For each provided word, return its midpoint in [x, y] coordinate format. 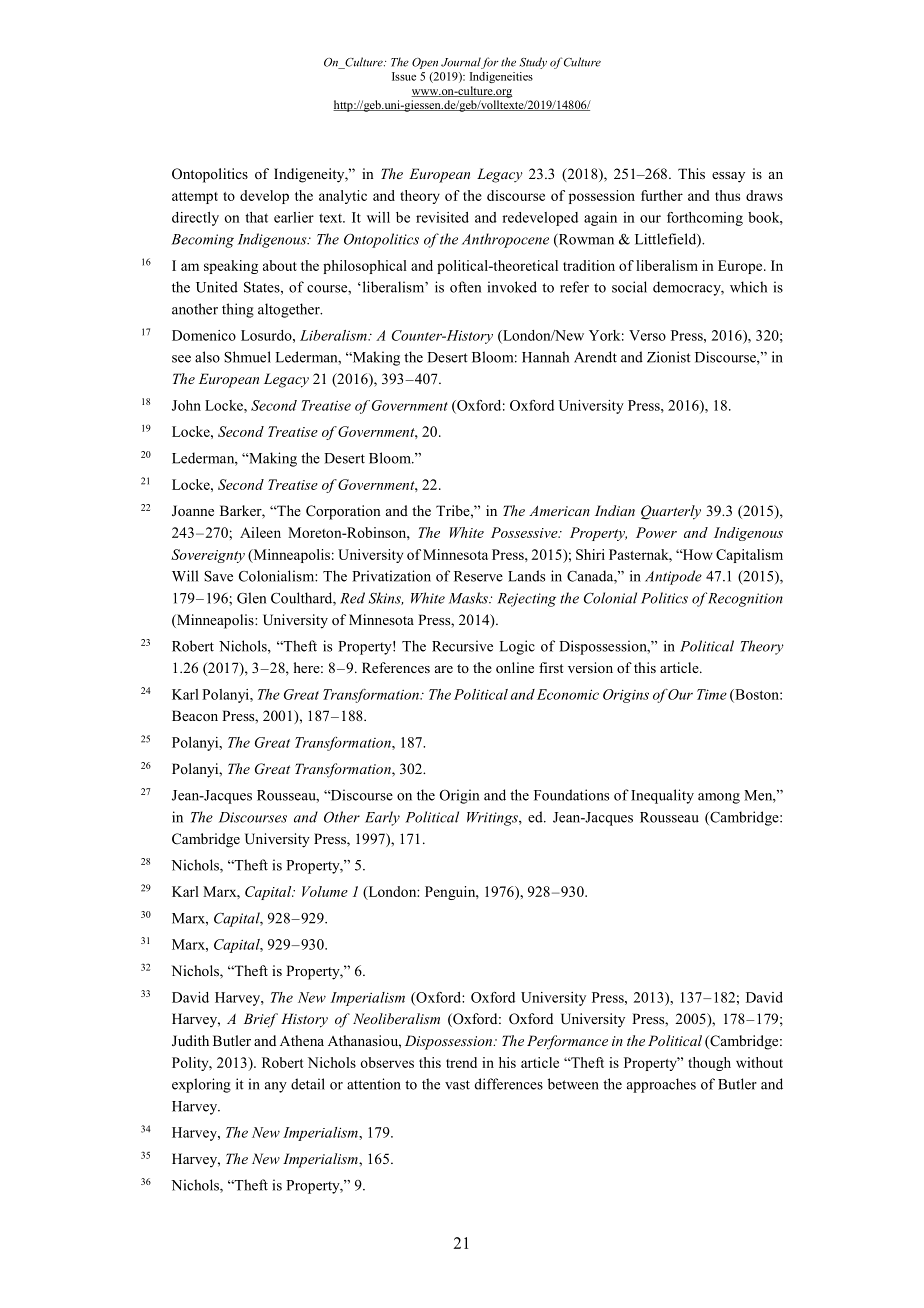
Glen [251, 598]
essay [728, 177]
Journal [461, 63]
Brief [261, 1020]
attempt [195, 198]
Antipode [673, 577]
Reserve [478, 576]
